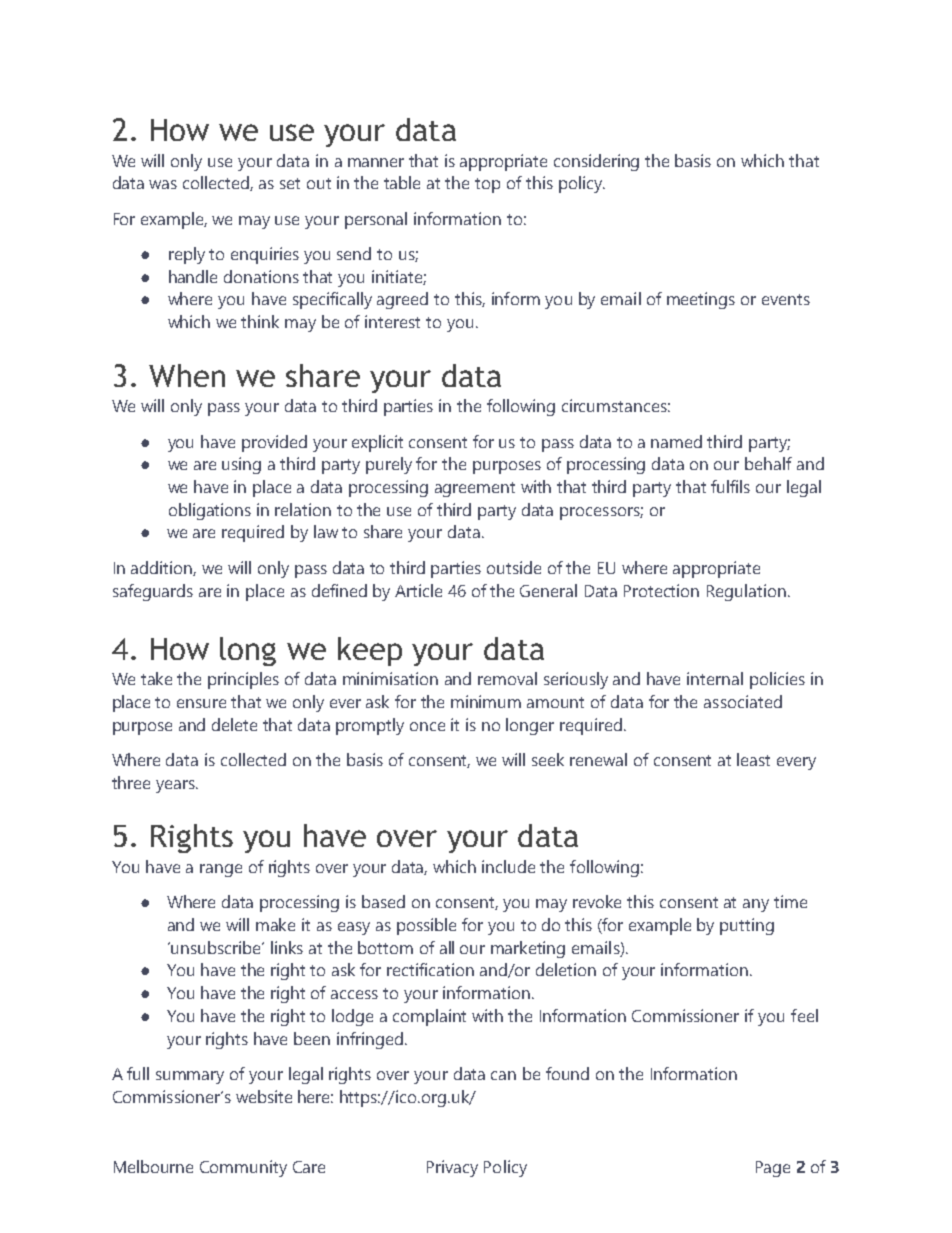 The width and height of the screenshot is (952, 1233). Describe the element at coordinates (596, 162) in the screenshot. I see `considering` at that location.
